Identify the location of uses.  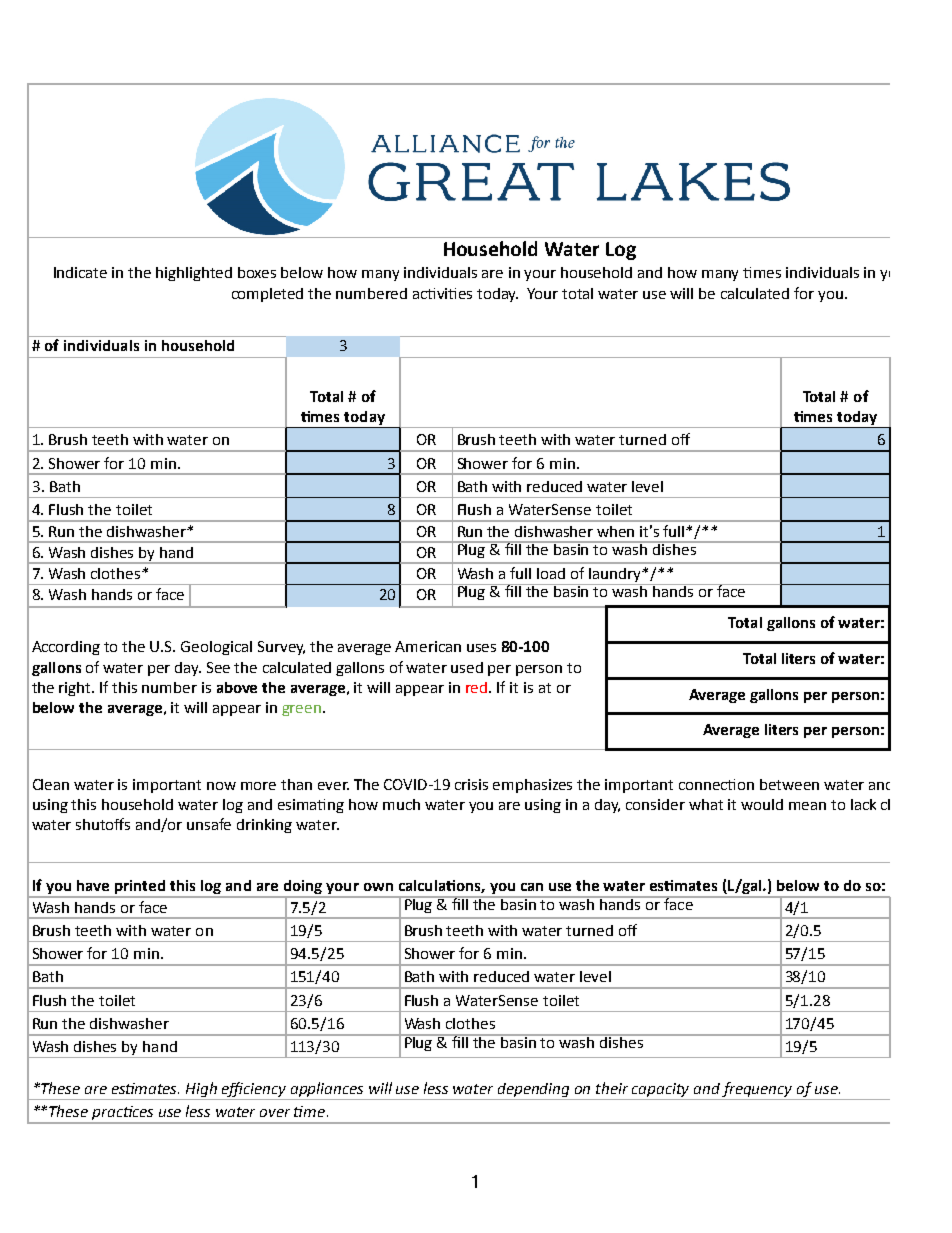
(481, 648).
